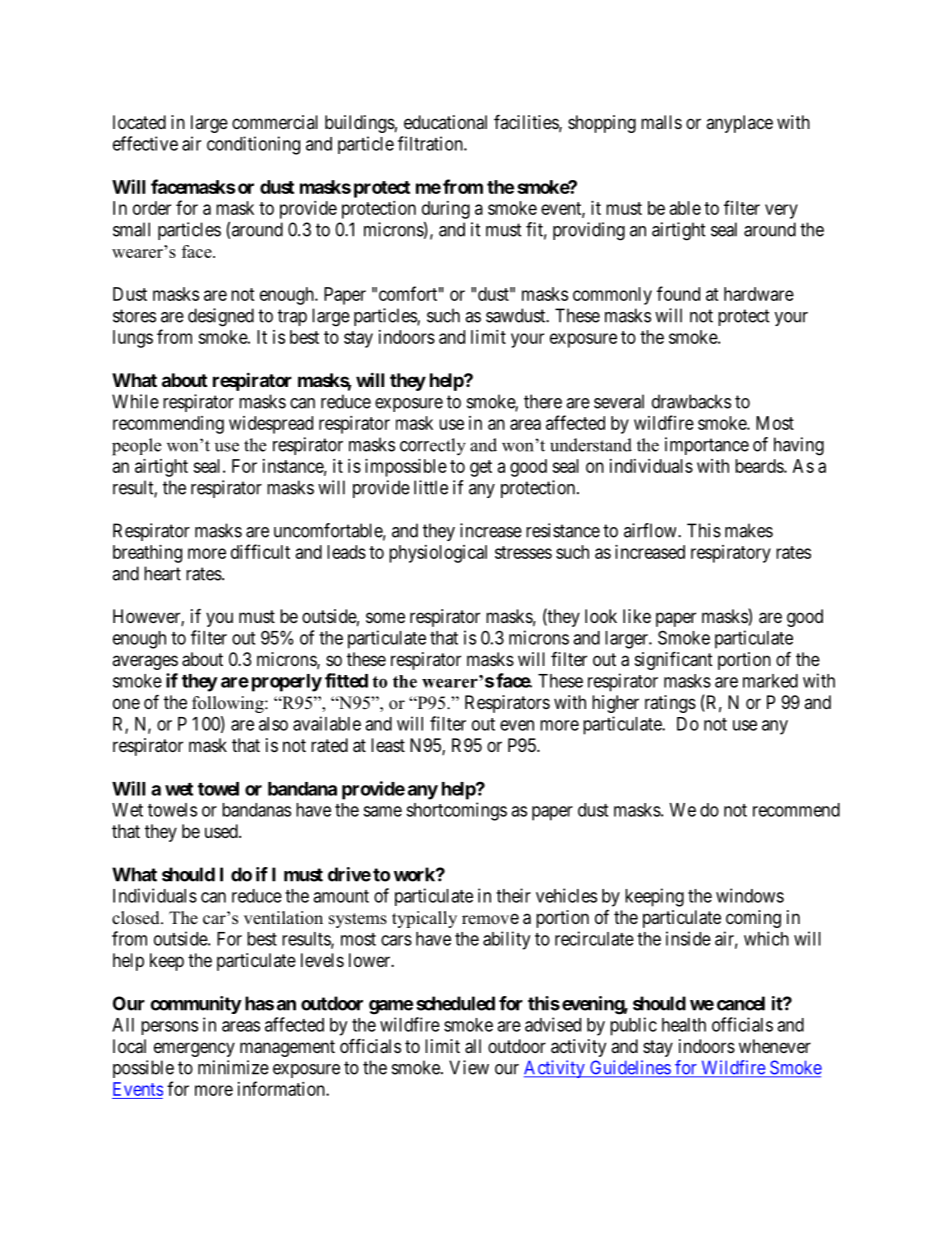  What do you see at coordinates (135, 401) in the page?
I see `While` at bounding box center [135, 401].
